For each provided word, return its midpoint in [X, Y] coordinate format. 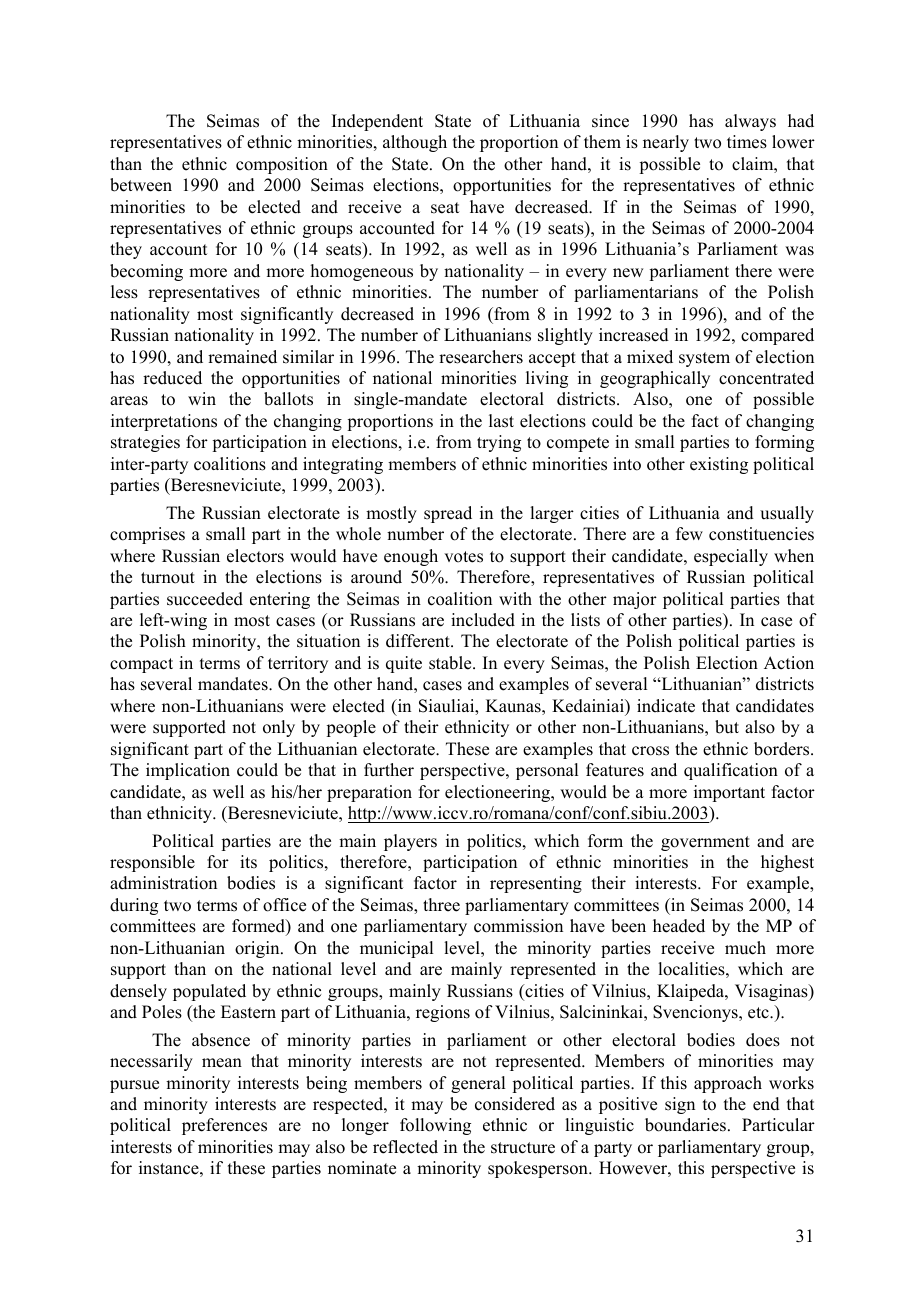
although [415, 143]
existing [719, 465]
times [747, 142]
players [410, 842]
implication [188, 771]
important [729, 793]
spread [448, 514]
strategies [145, 443]
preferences [224, 1126]
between [141, 185]
